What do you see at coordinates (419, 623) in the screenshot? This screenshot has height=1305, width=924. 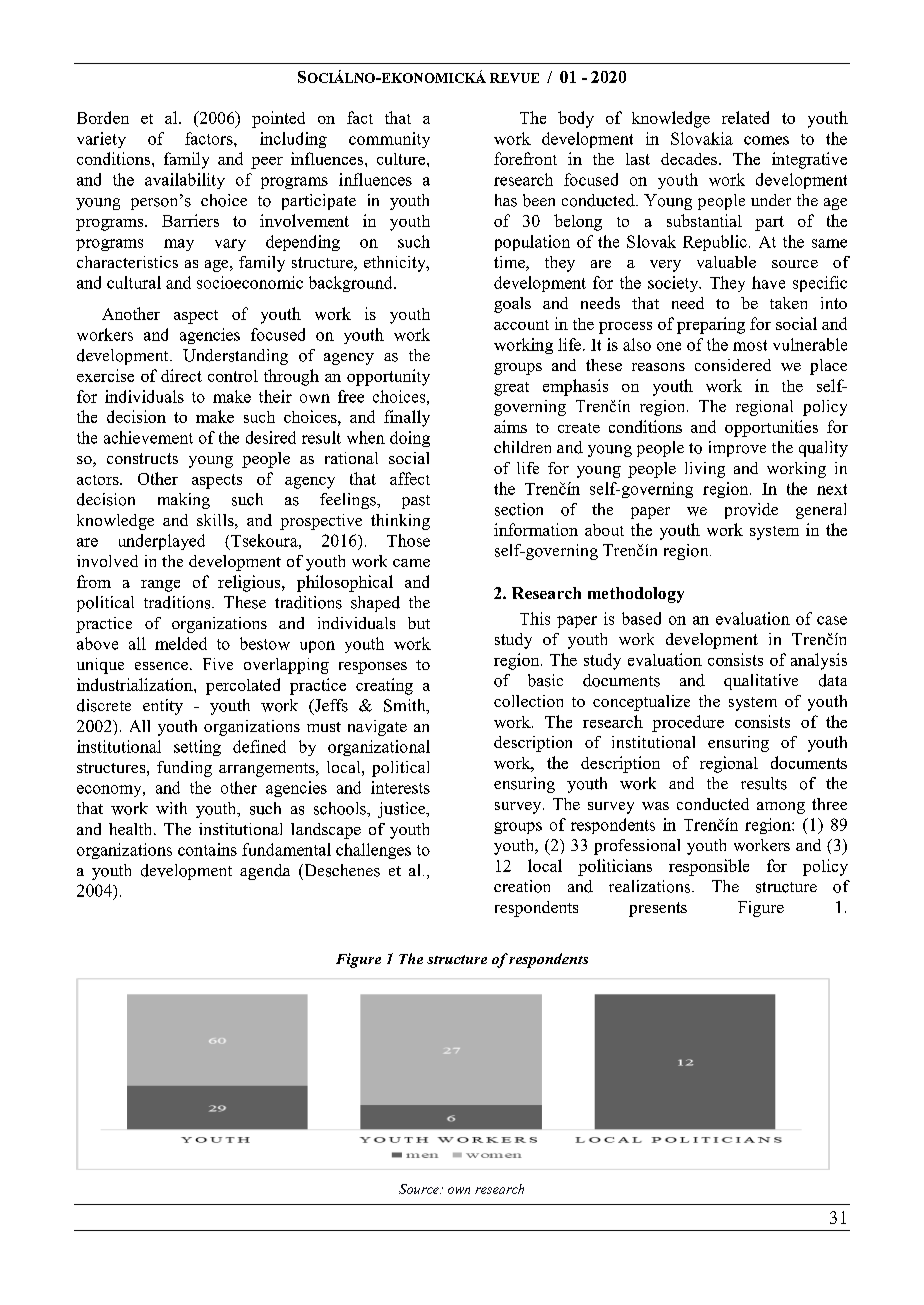 I see `but` at bounding box center [419, 623].
